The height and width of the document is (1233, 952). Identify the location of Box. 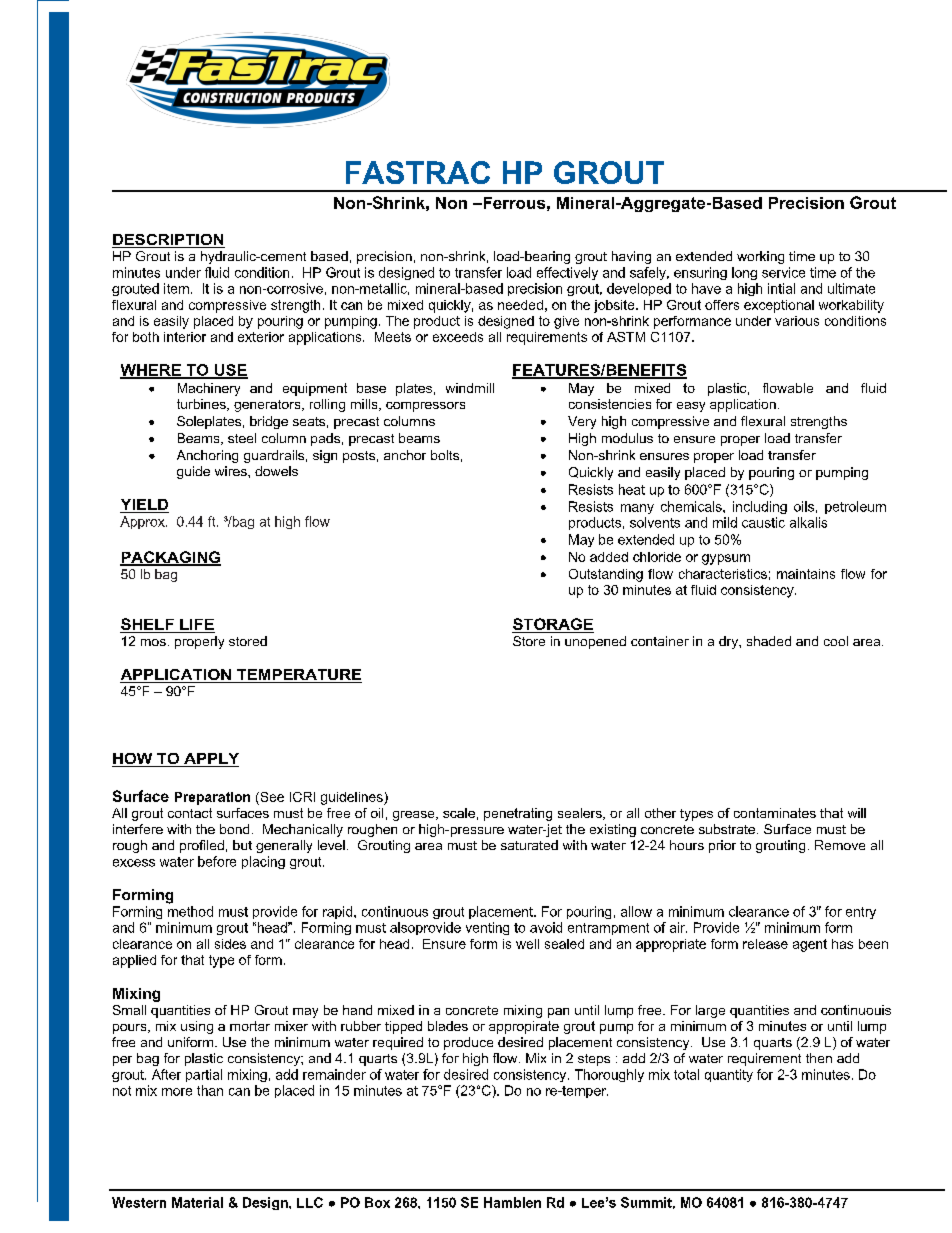
(377, 1202).
